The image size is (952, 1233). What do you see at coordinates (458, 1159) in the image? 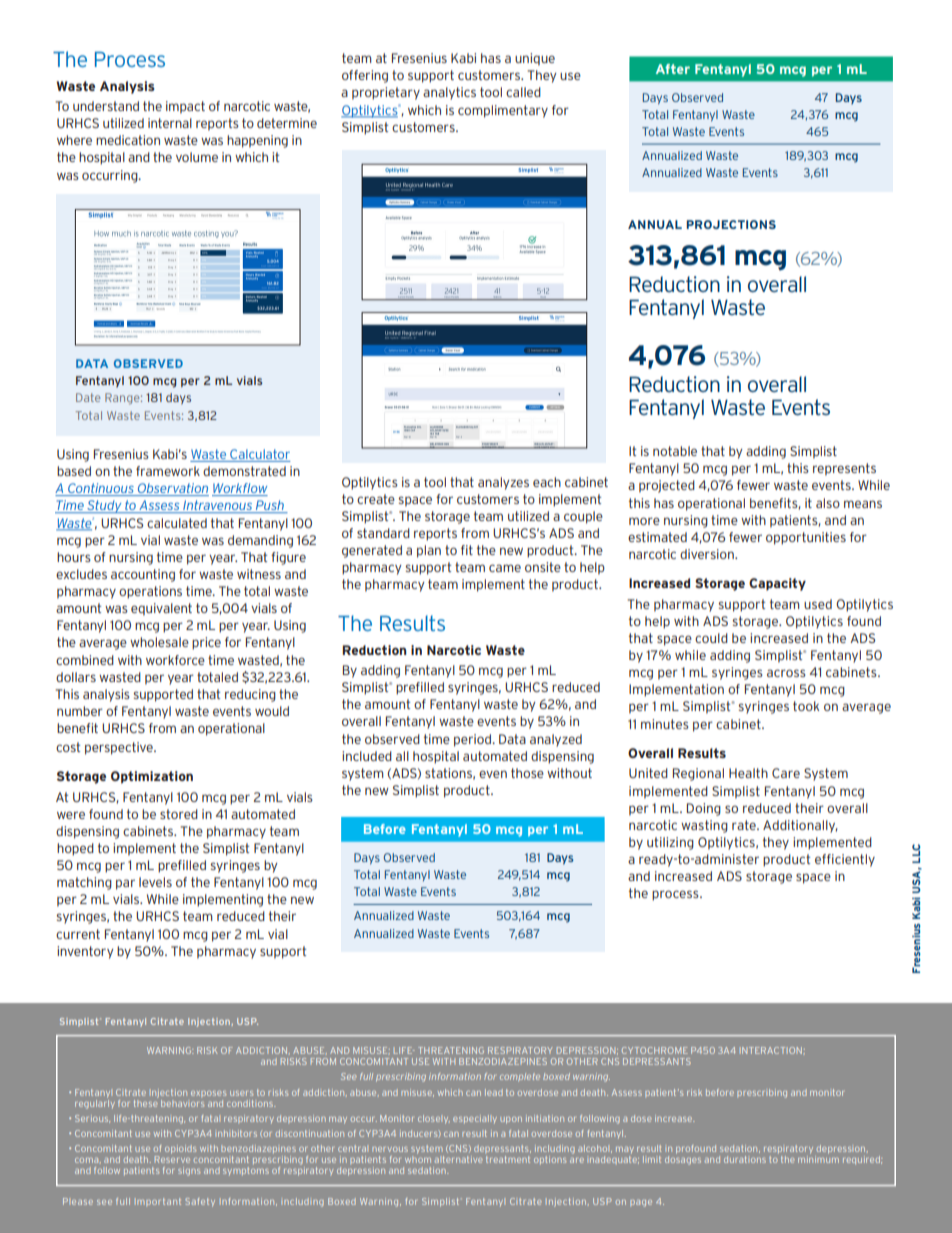
I see `alternative` at bounding box center [458, 1159].
